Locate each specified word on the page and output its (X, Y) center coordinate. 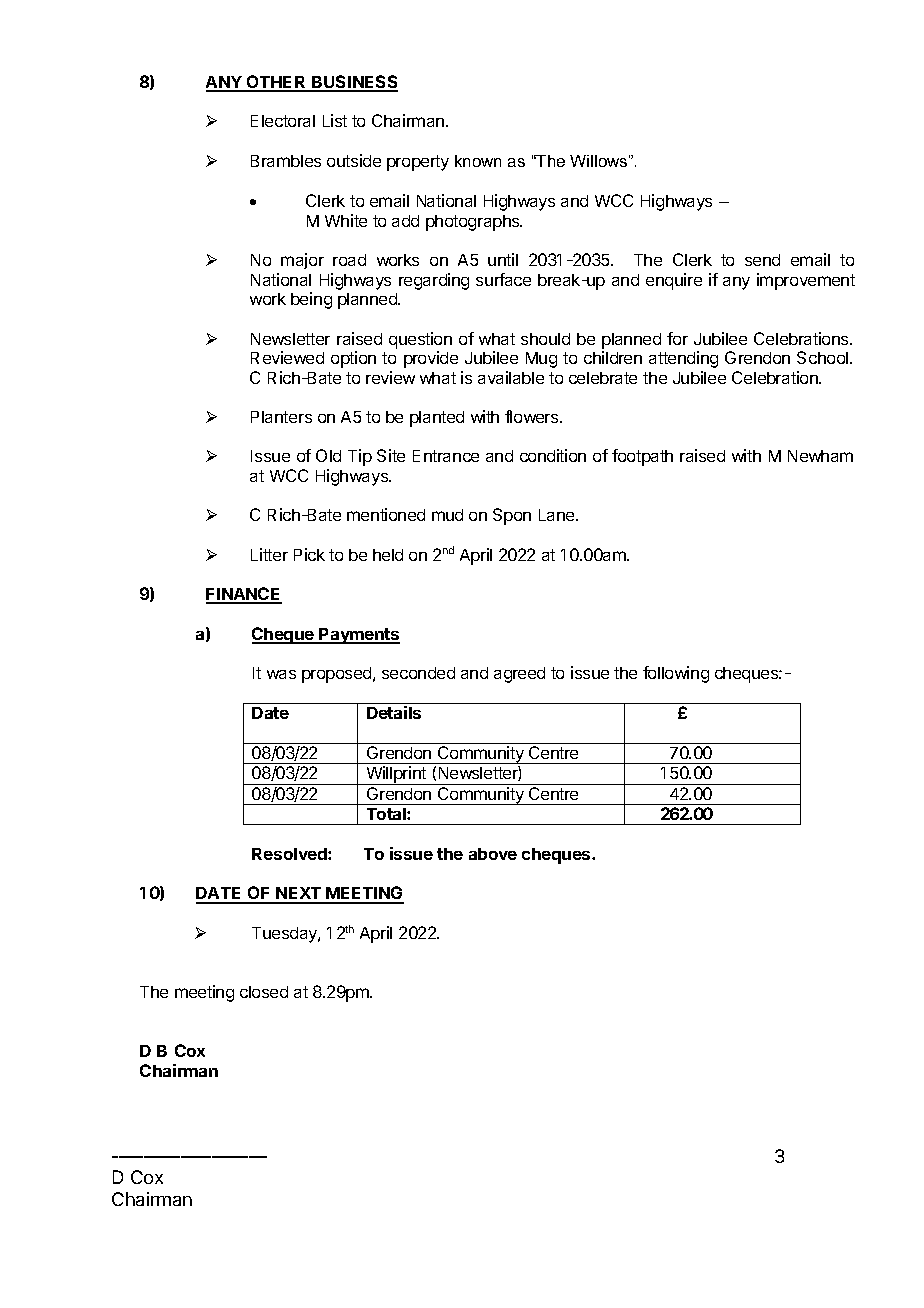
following (676, 674)
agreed (519, 675)
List (335, 120)
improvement (806, 281)
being (311, 300)
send (762, 260)
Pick (309, 554)
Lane (558, 515)
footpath (642, 457)
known (478, 161)
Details (394, 712)
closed (264, 992)
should (545, 339)
